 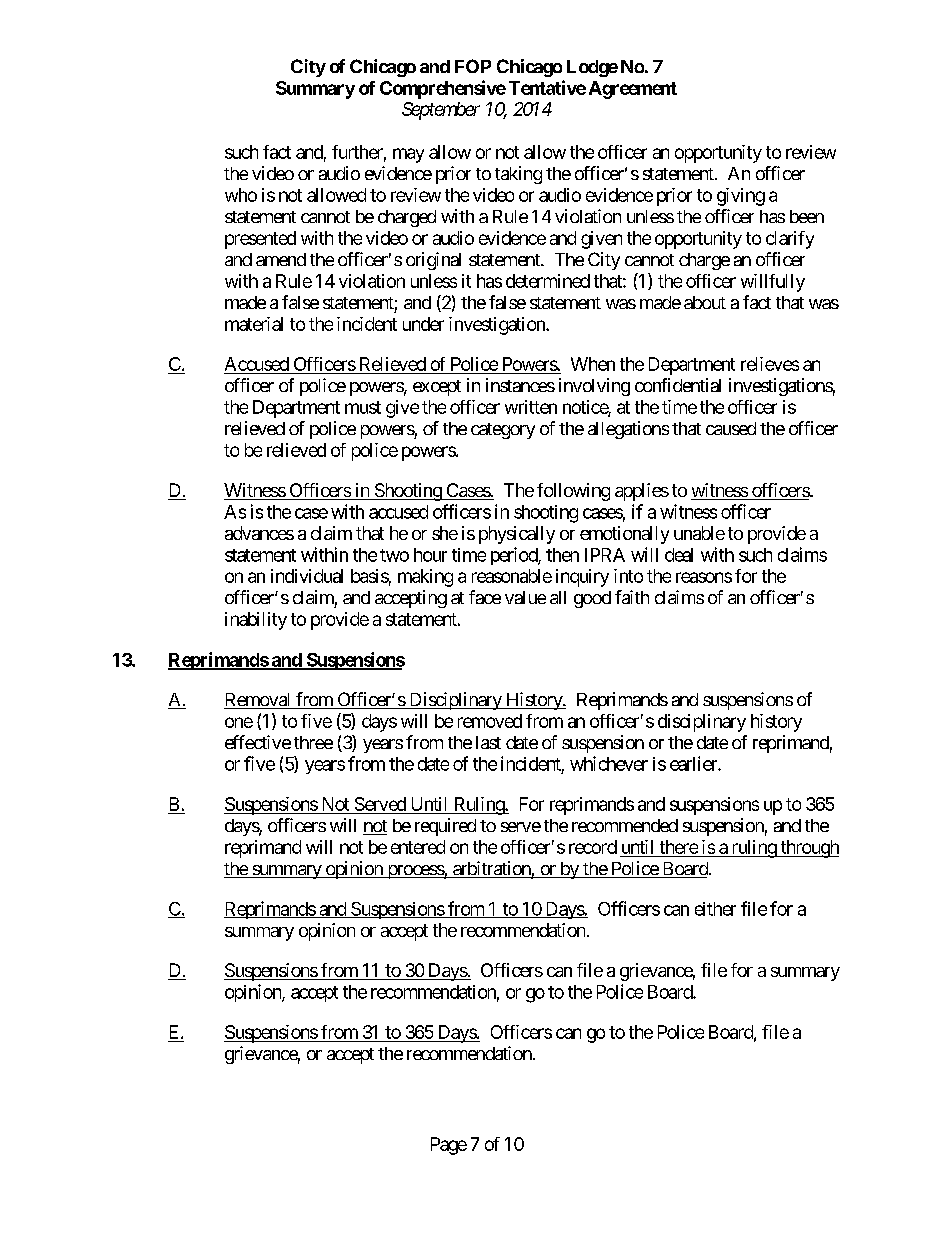 I want to click on amend, so click(x=281, y=259).
